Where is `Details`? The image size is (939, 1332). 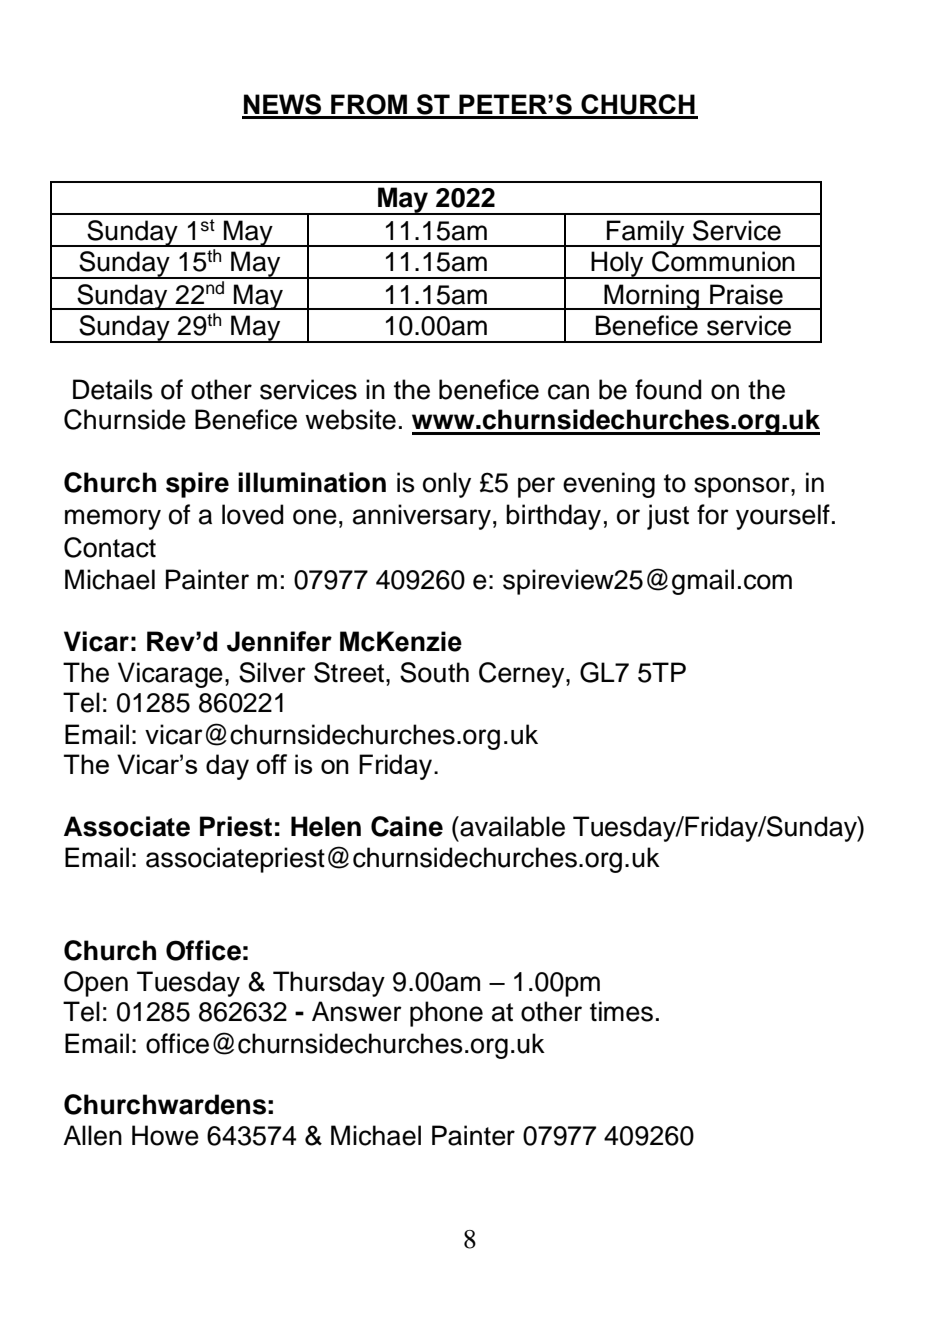
Details is located at coordinates (113, 389).
